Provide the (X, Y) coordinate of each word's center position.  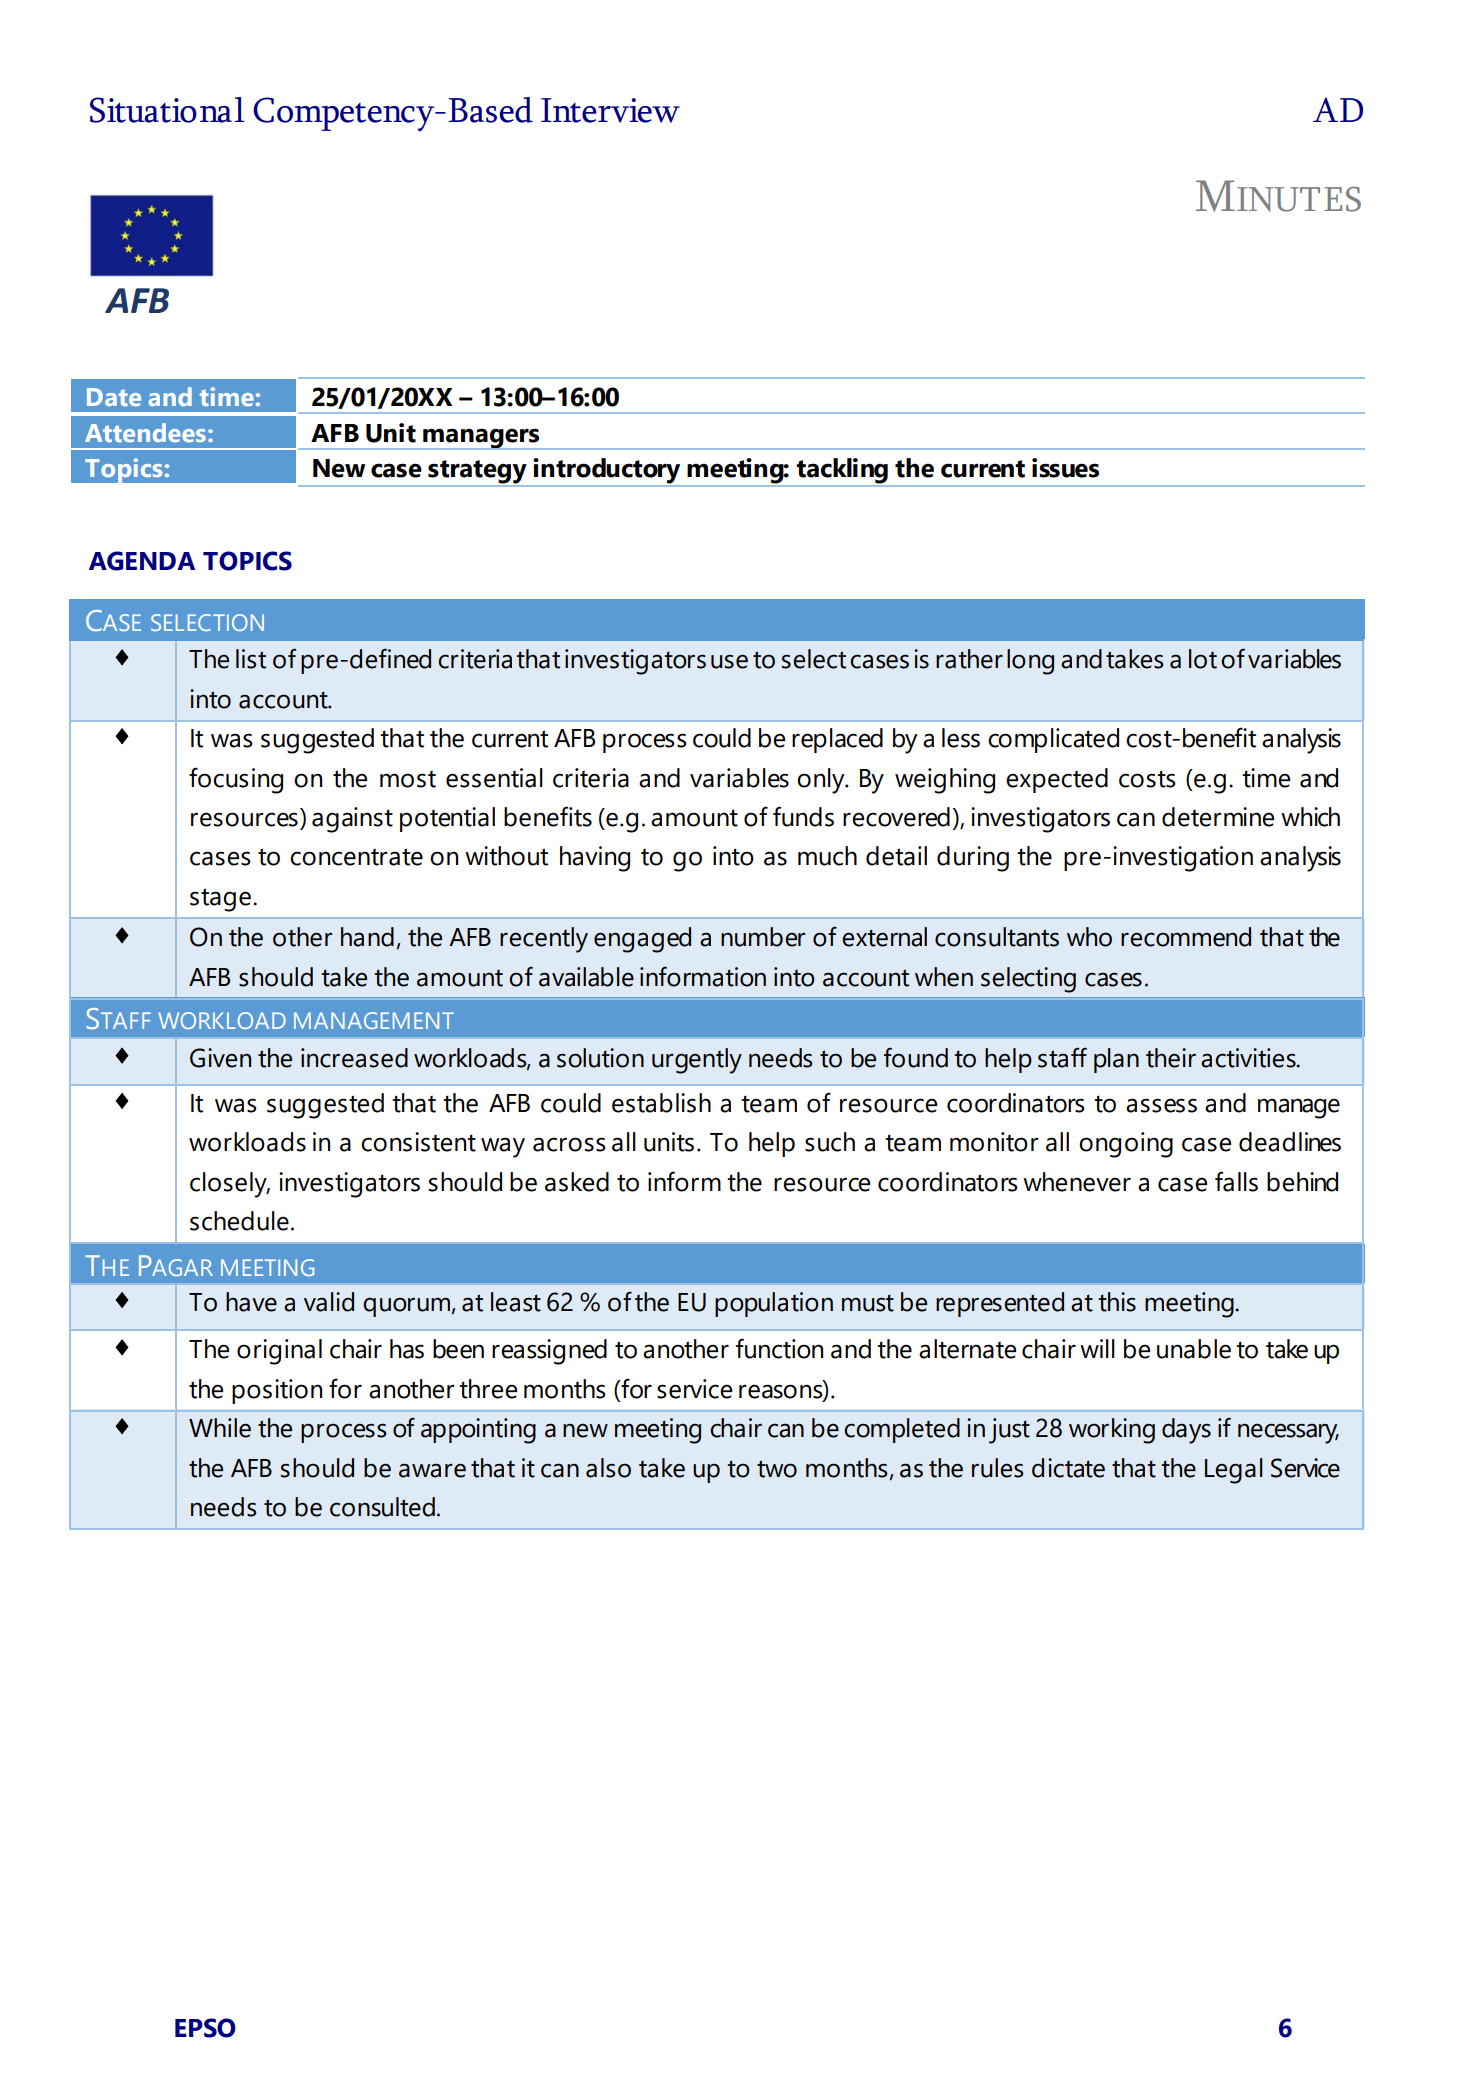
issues (1065, 468)
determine (1218, 817)
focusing (236, 780)
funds (803, 816)
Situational (167, 110)
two (777, 1469)
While (220, 1428)
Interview (610, 110)
